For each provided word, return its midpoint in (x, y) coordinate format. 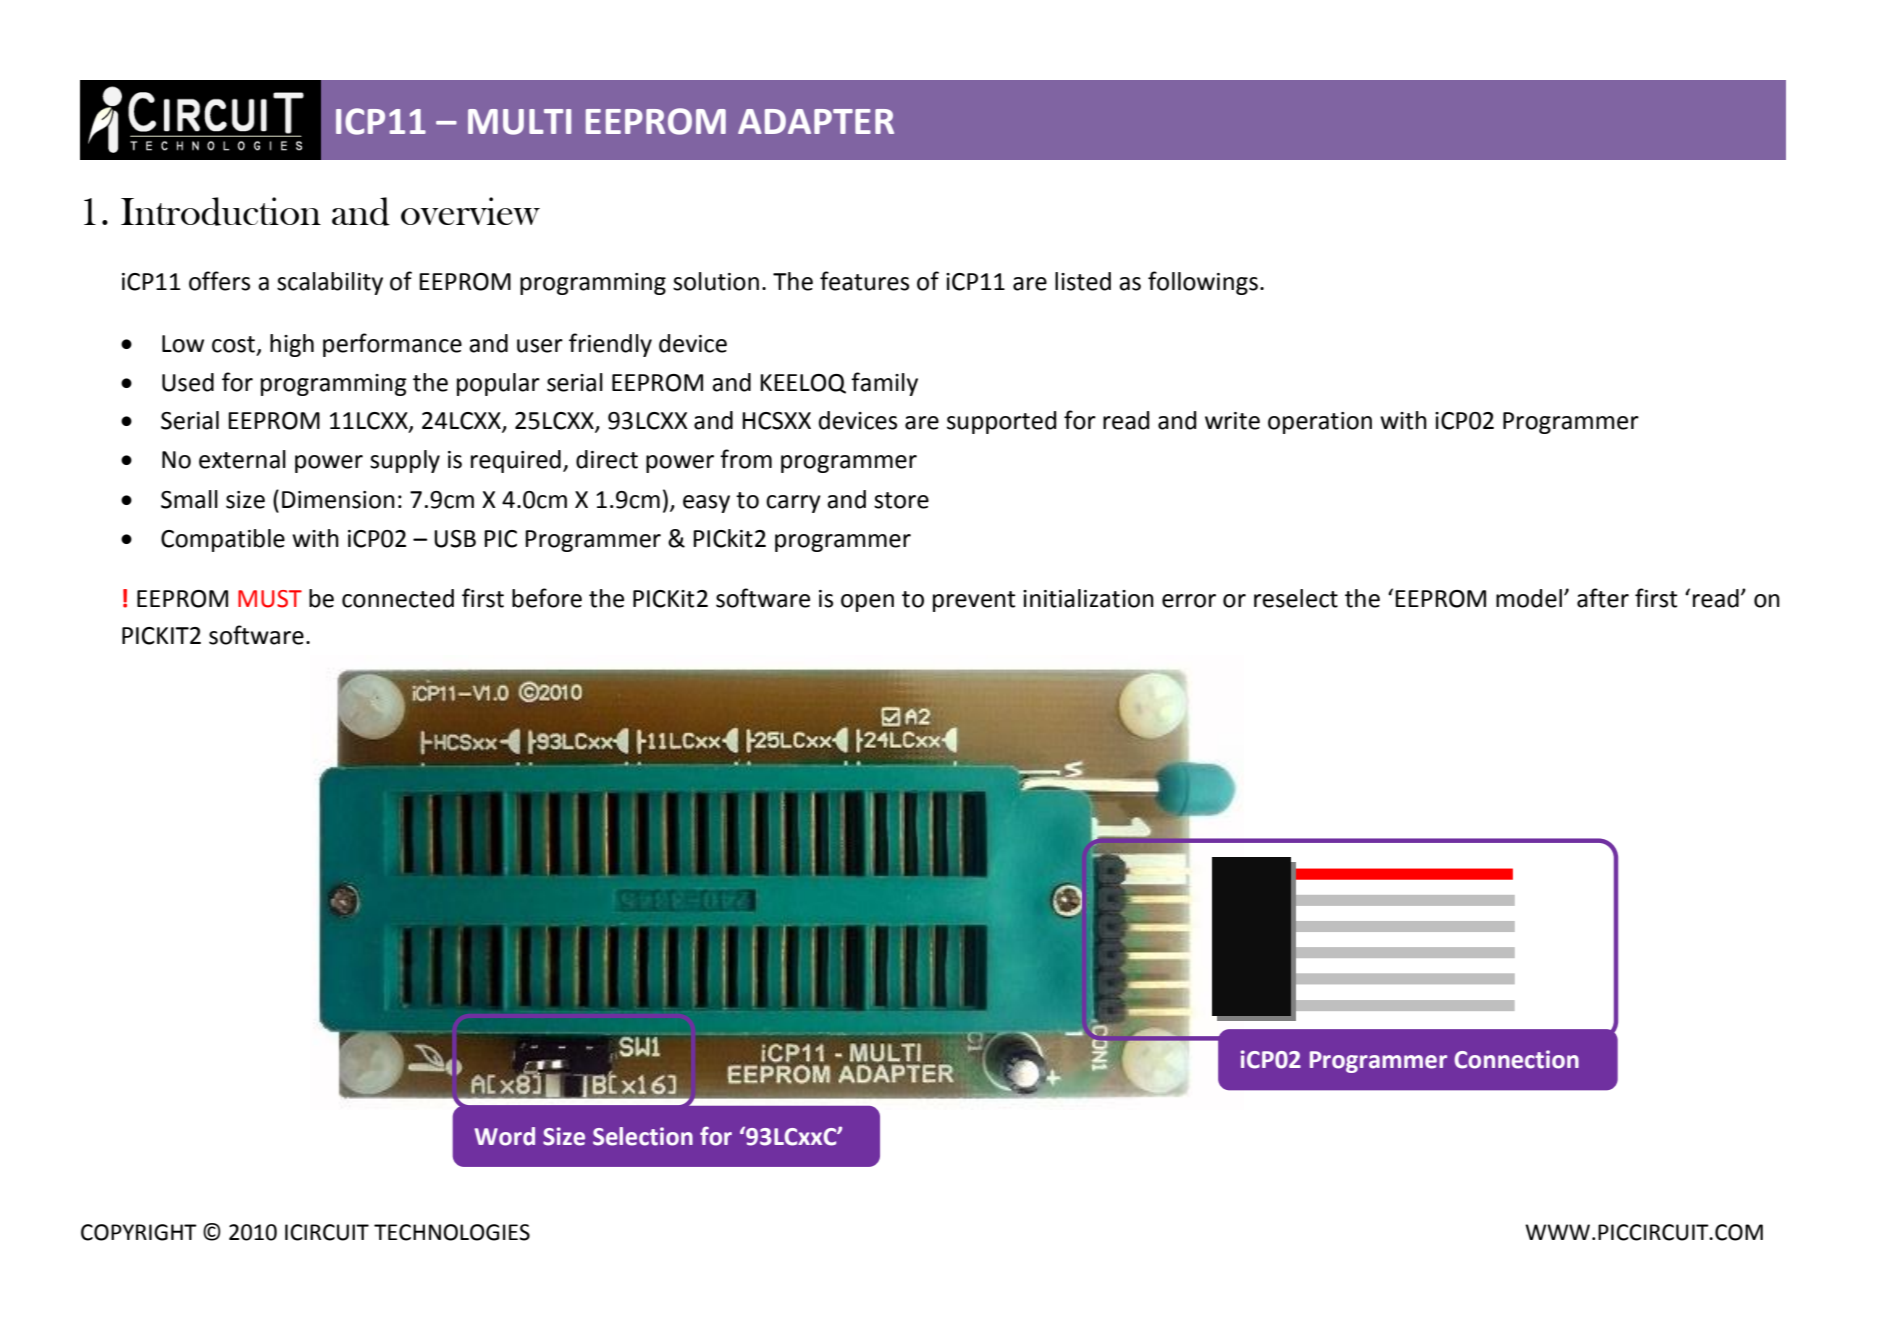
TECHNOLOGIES (452, 1232)
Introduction (221, 211)
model (1529, 598)
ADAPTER (816, 121)
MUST (270, 599)
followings (1203, 283)
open (867, 603)
